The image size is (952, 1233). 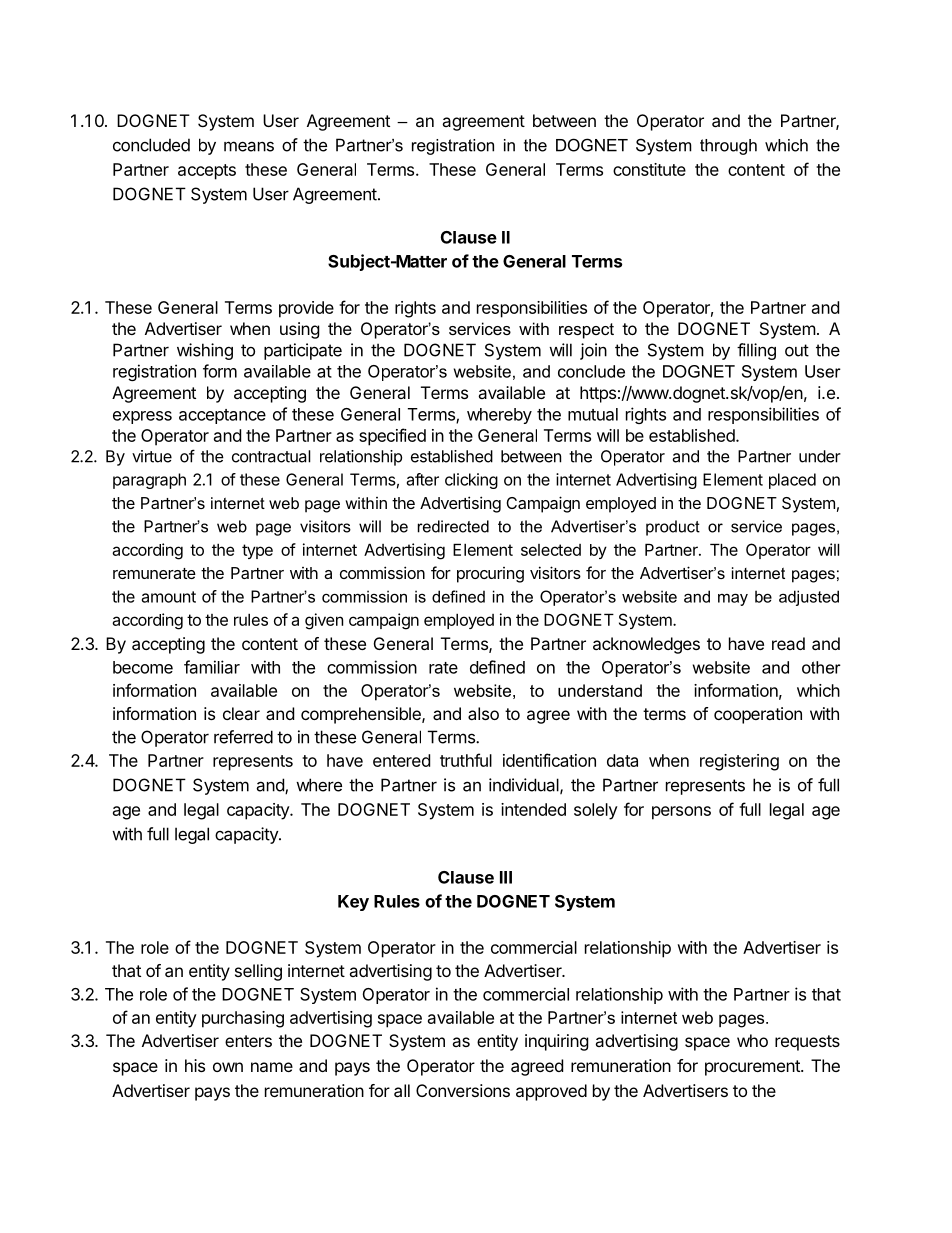 What do you see at coordinates (241, 713) in the screenshot?
I see `clear` at bounding box center [241, 713].
